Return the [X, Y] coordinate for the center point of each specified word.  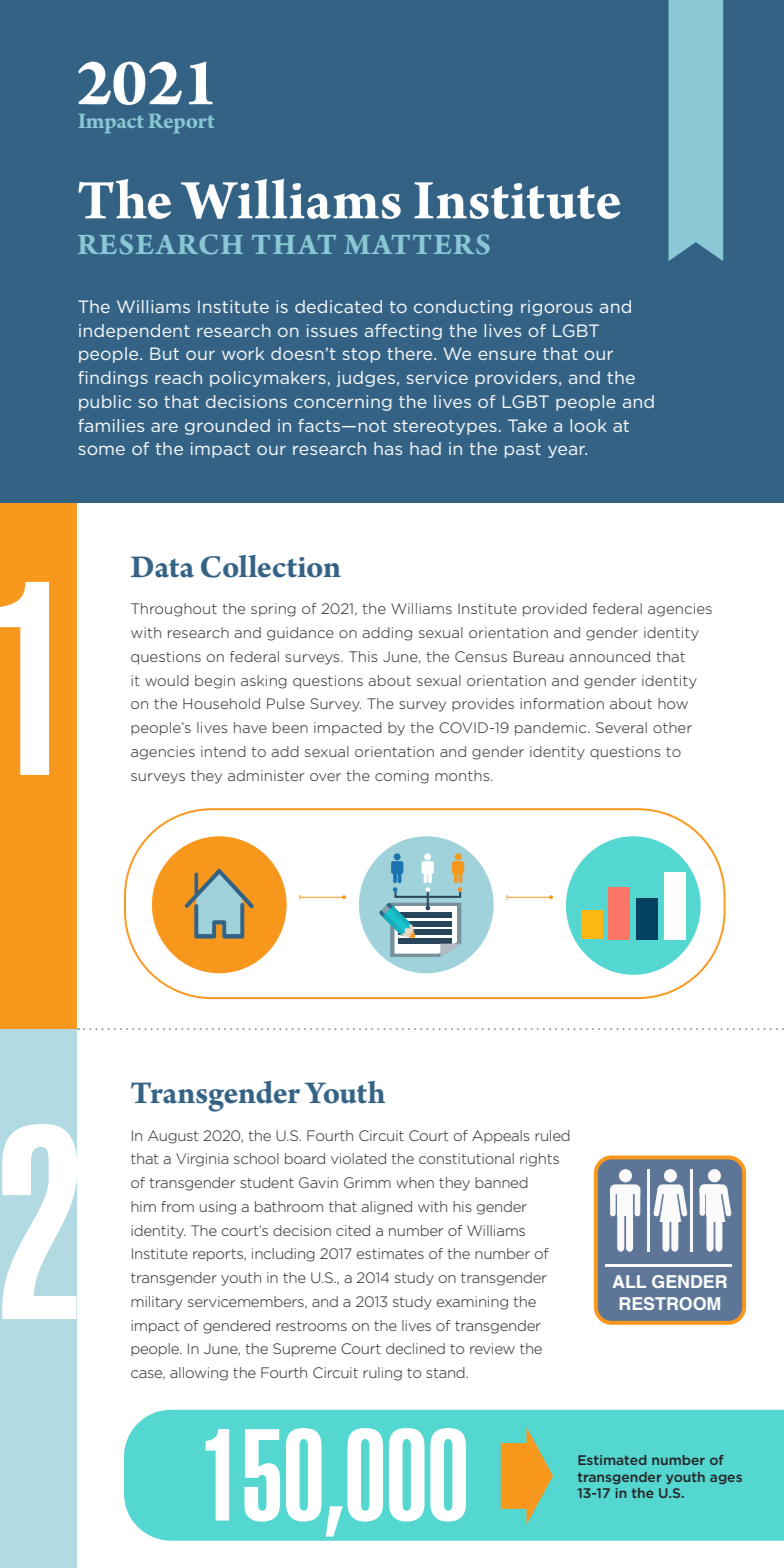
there [411, 353]
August [173, 1137]
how [673, 703]
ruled [552, 1135]
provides [483, 704]
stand [446, 1372]
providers [517, 379]
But [164, 353]
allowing [199, 1374]
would [167, 680]
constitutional [466, 1158]
